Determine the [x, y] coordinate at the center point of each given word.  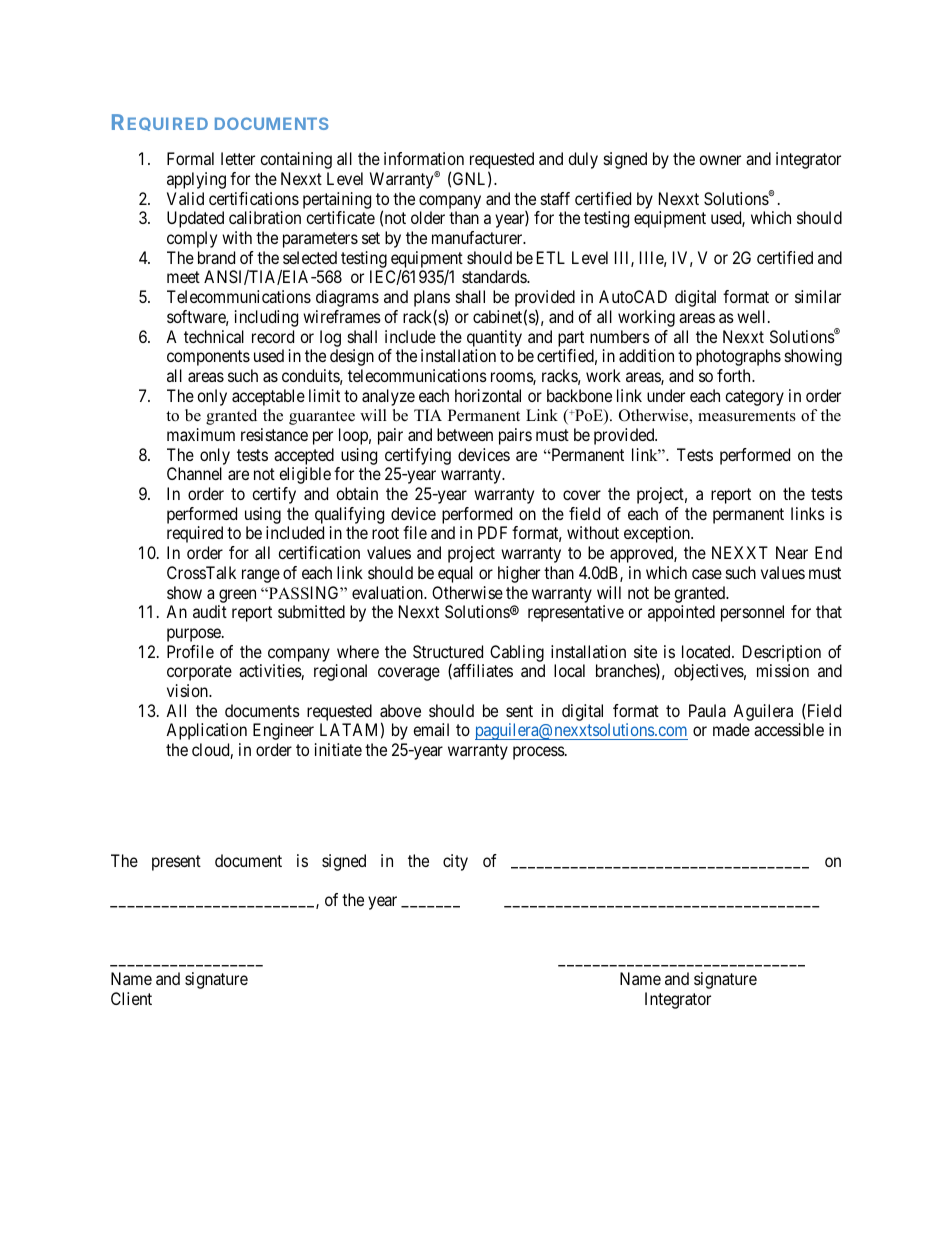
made [731, 729]
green [237, 596]
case [707, 574]
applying [196, 180]
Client [131, 998]
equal [455, 574]
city [455, 862]
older [428, 217]
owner [720, 160]
